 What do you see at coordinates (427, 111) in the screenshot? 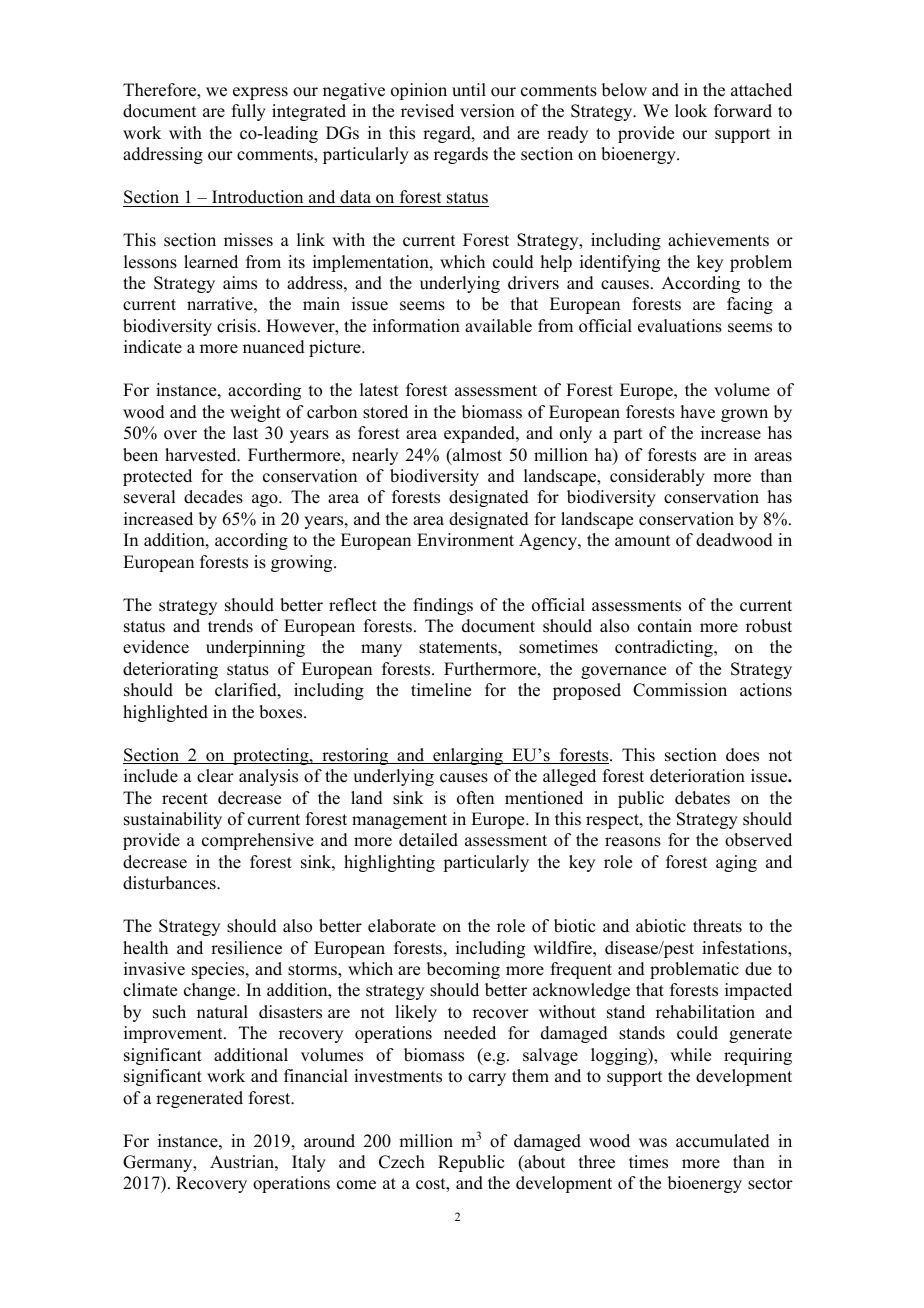
I see `revised` at bounding box center [427, 111].
